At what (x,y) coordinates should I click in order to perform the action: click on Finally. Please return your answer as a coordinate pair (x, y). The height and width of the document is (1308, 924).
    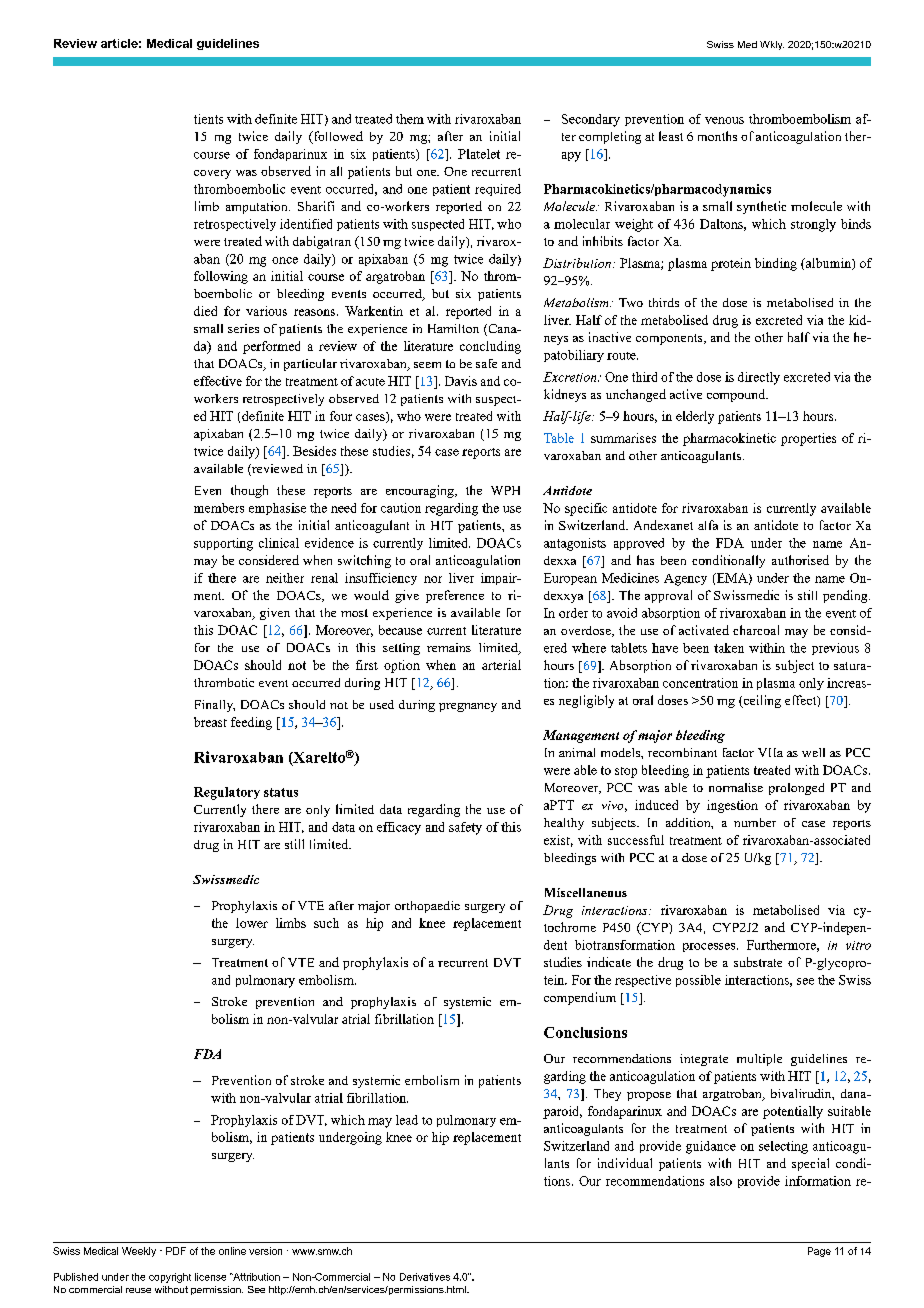
    Looking at the image, I should click on (215, 706).
